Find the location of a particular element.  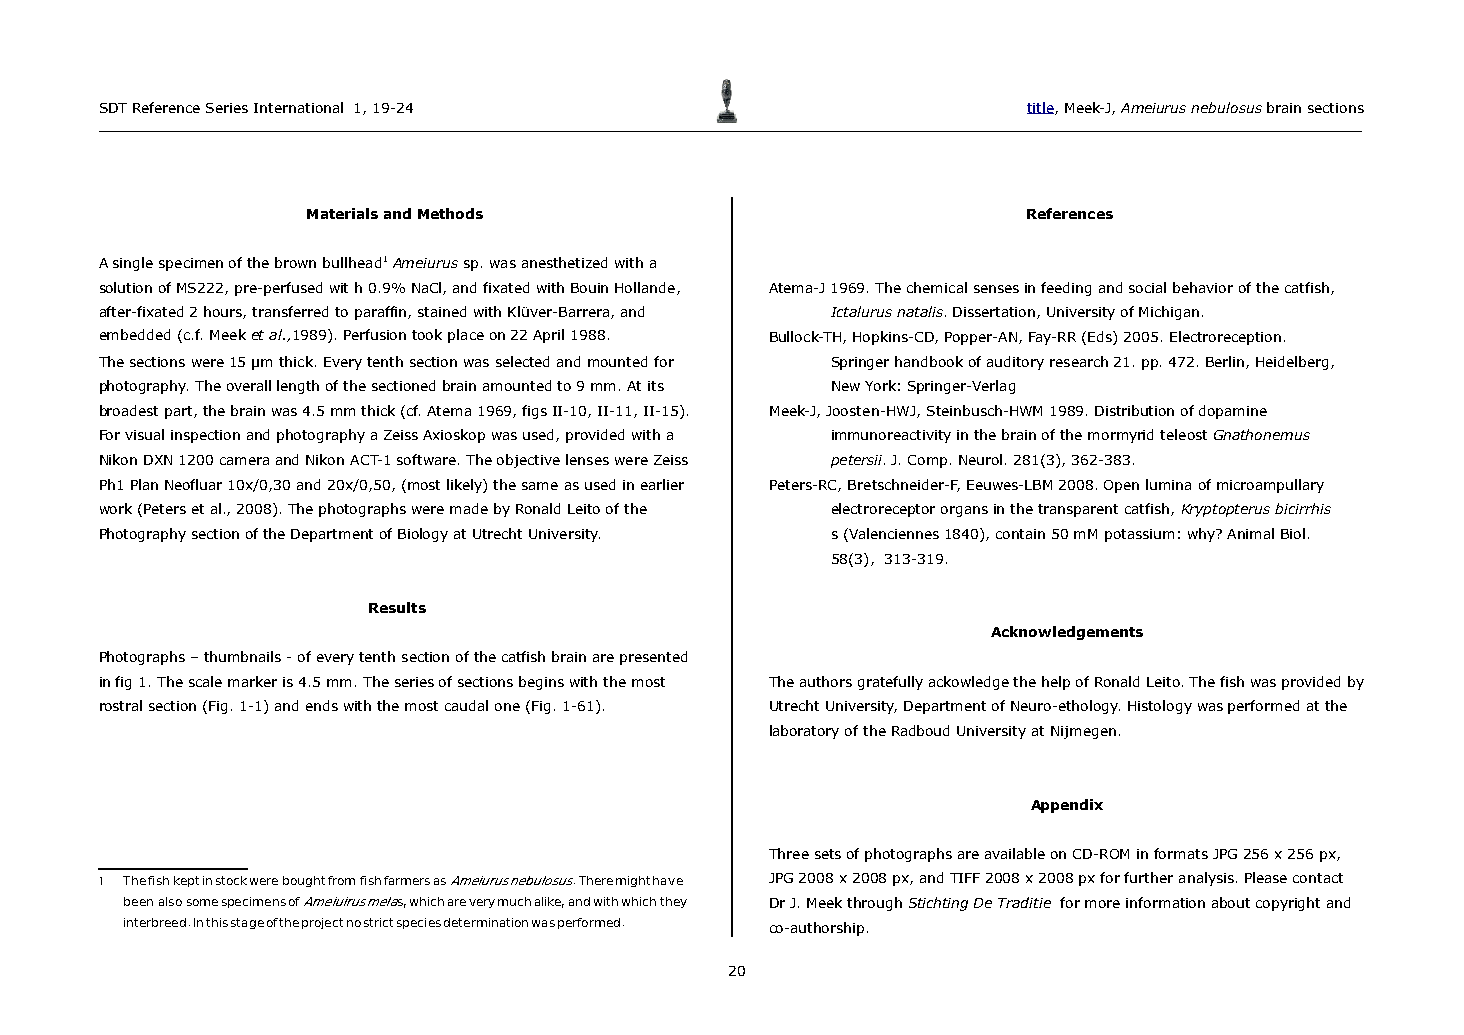

social is located at coordinates (1147, 287).
